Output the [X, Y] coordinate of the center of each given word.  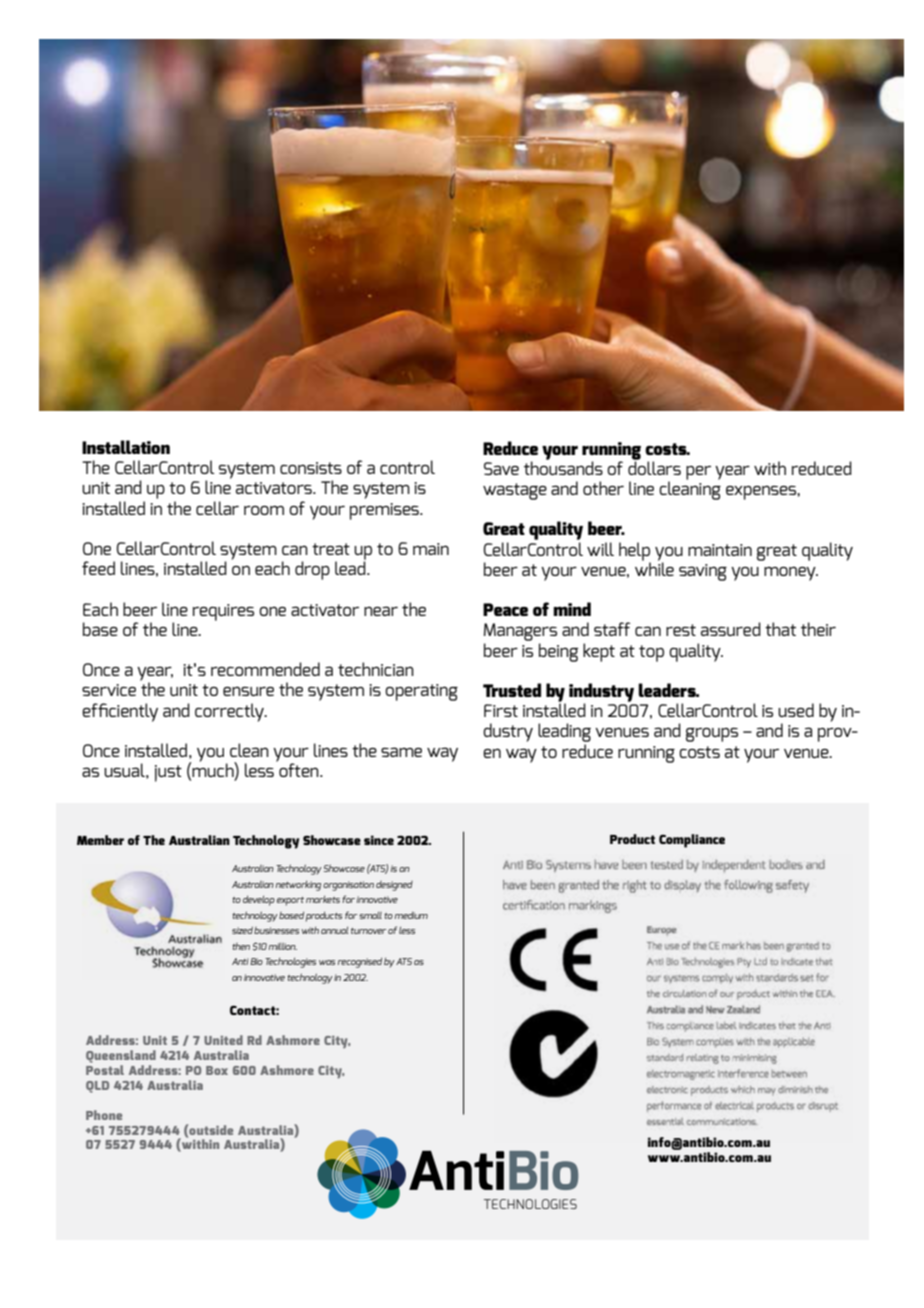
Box [217, 1070]
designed [394, 886]
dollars [654, 467]
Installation [126, 447]
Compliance [692, 841]
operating [421, 692]
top [651, 653]
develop [259, 901]
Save [501, 468]
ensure [248, 691]
